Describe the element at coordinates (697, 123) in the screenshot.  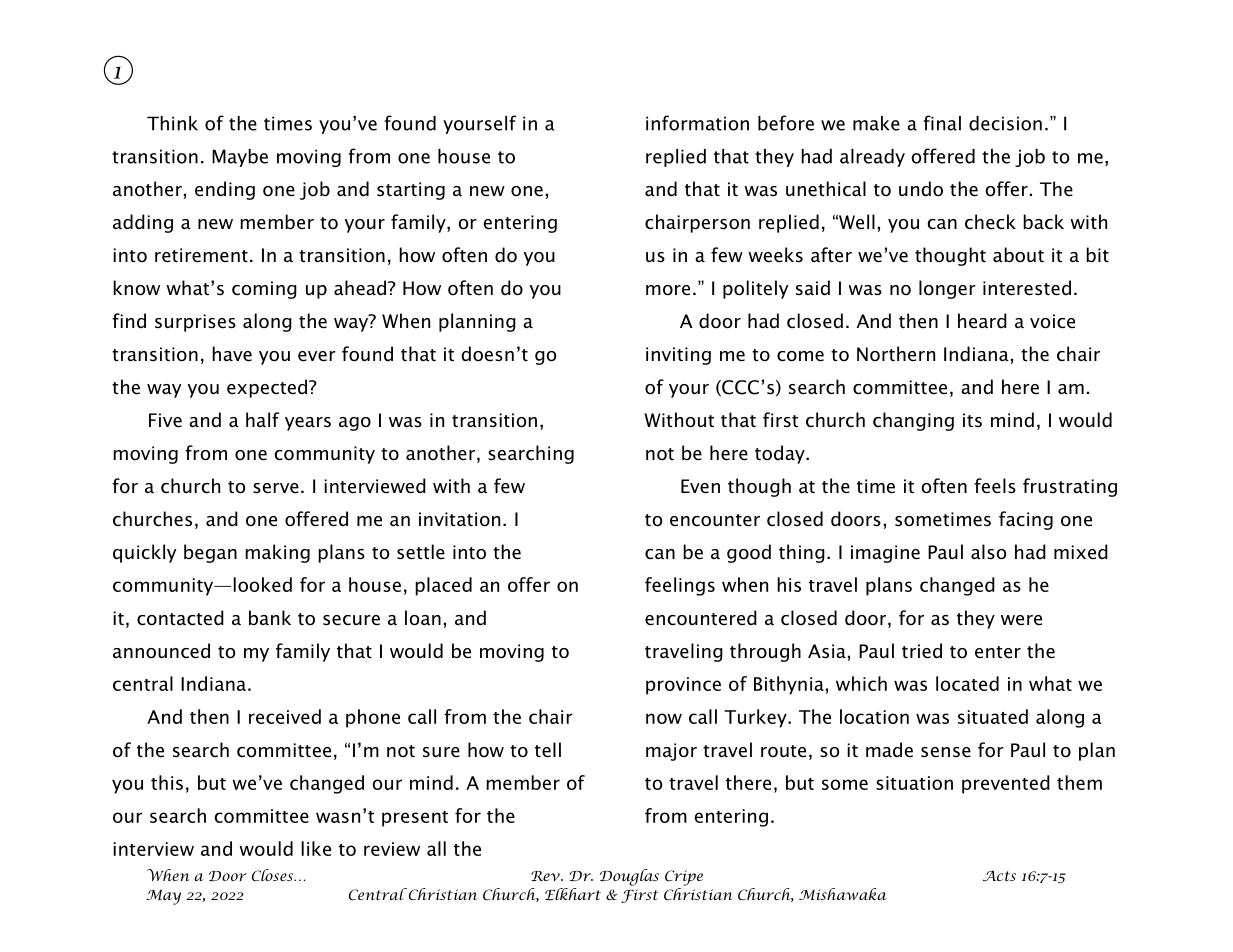
I see `information` at that location.
